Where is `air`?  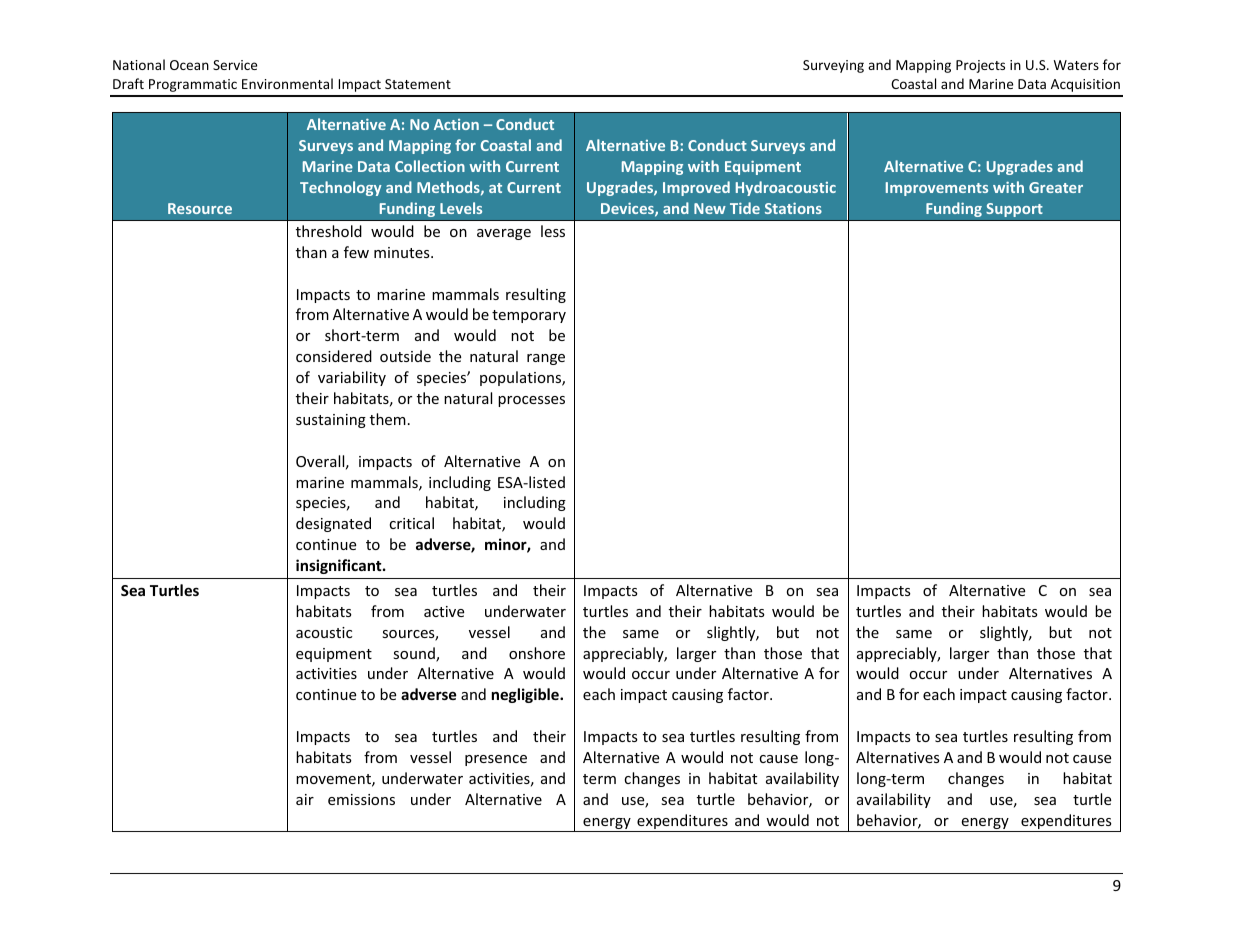
air is located at coordinates (305, 799).
